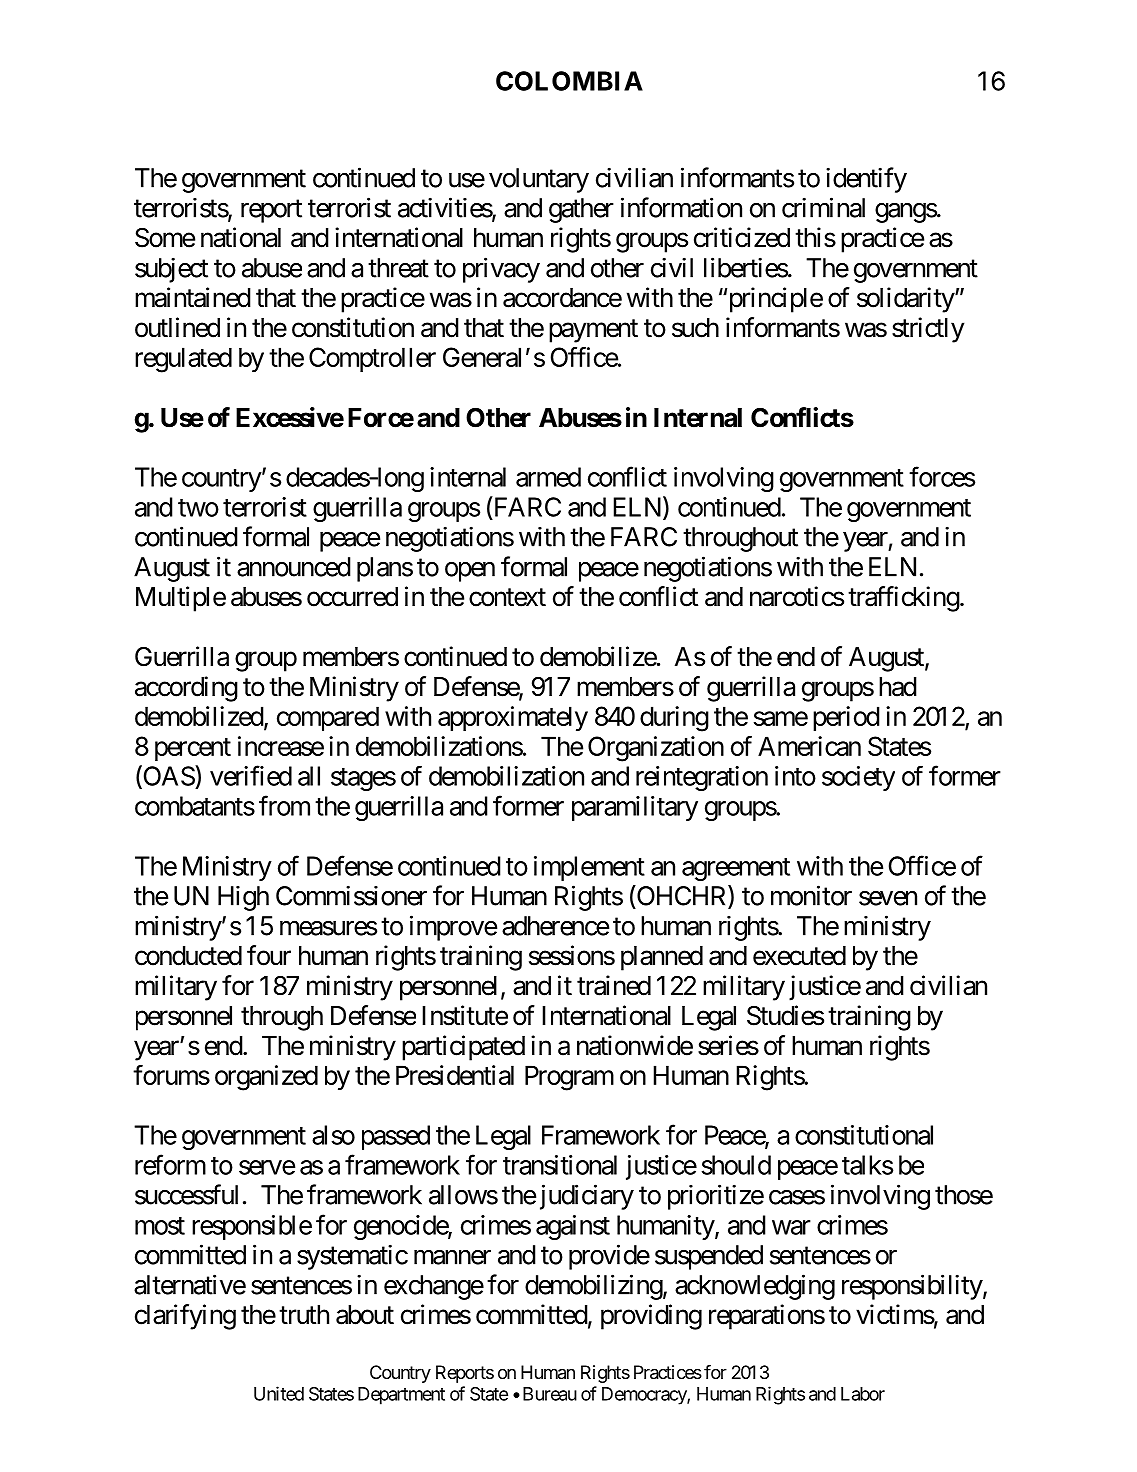 The height and width of the screenshot is (1472, 1137). I want to click on organized, so click(266, 1078).
